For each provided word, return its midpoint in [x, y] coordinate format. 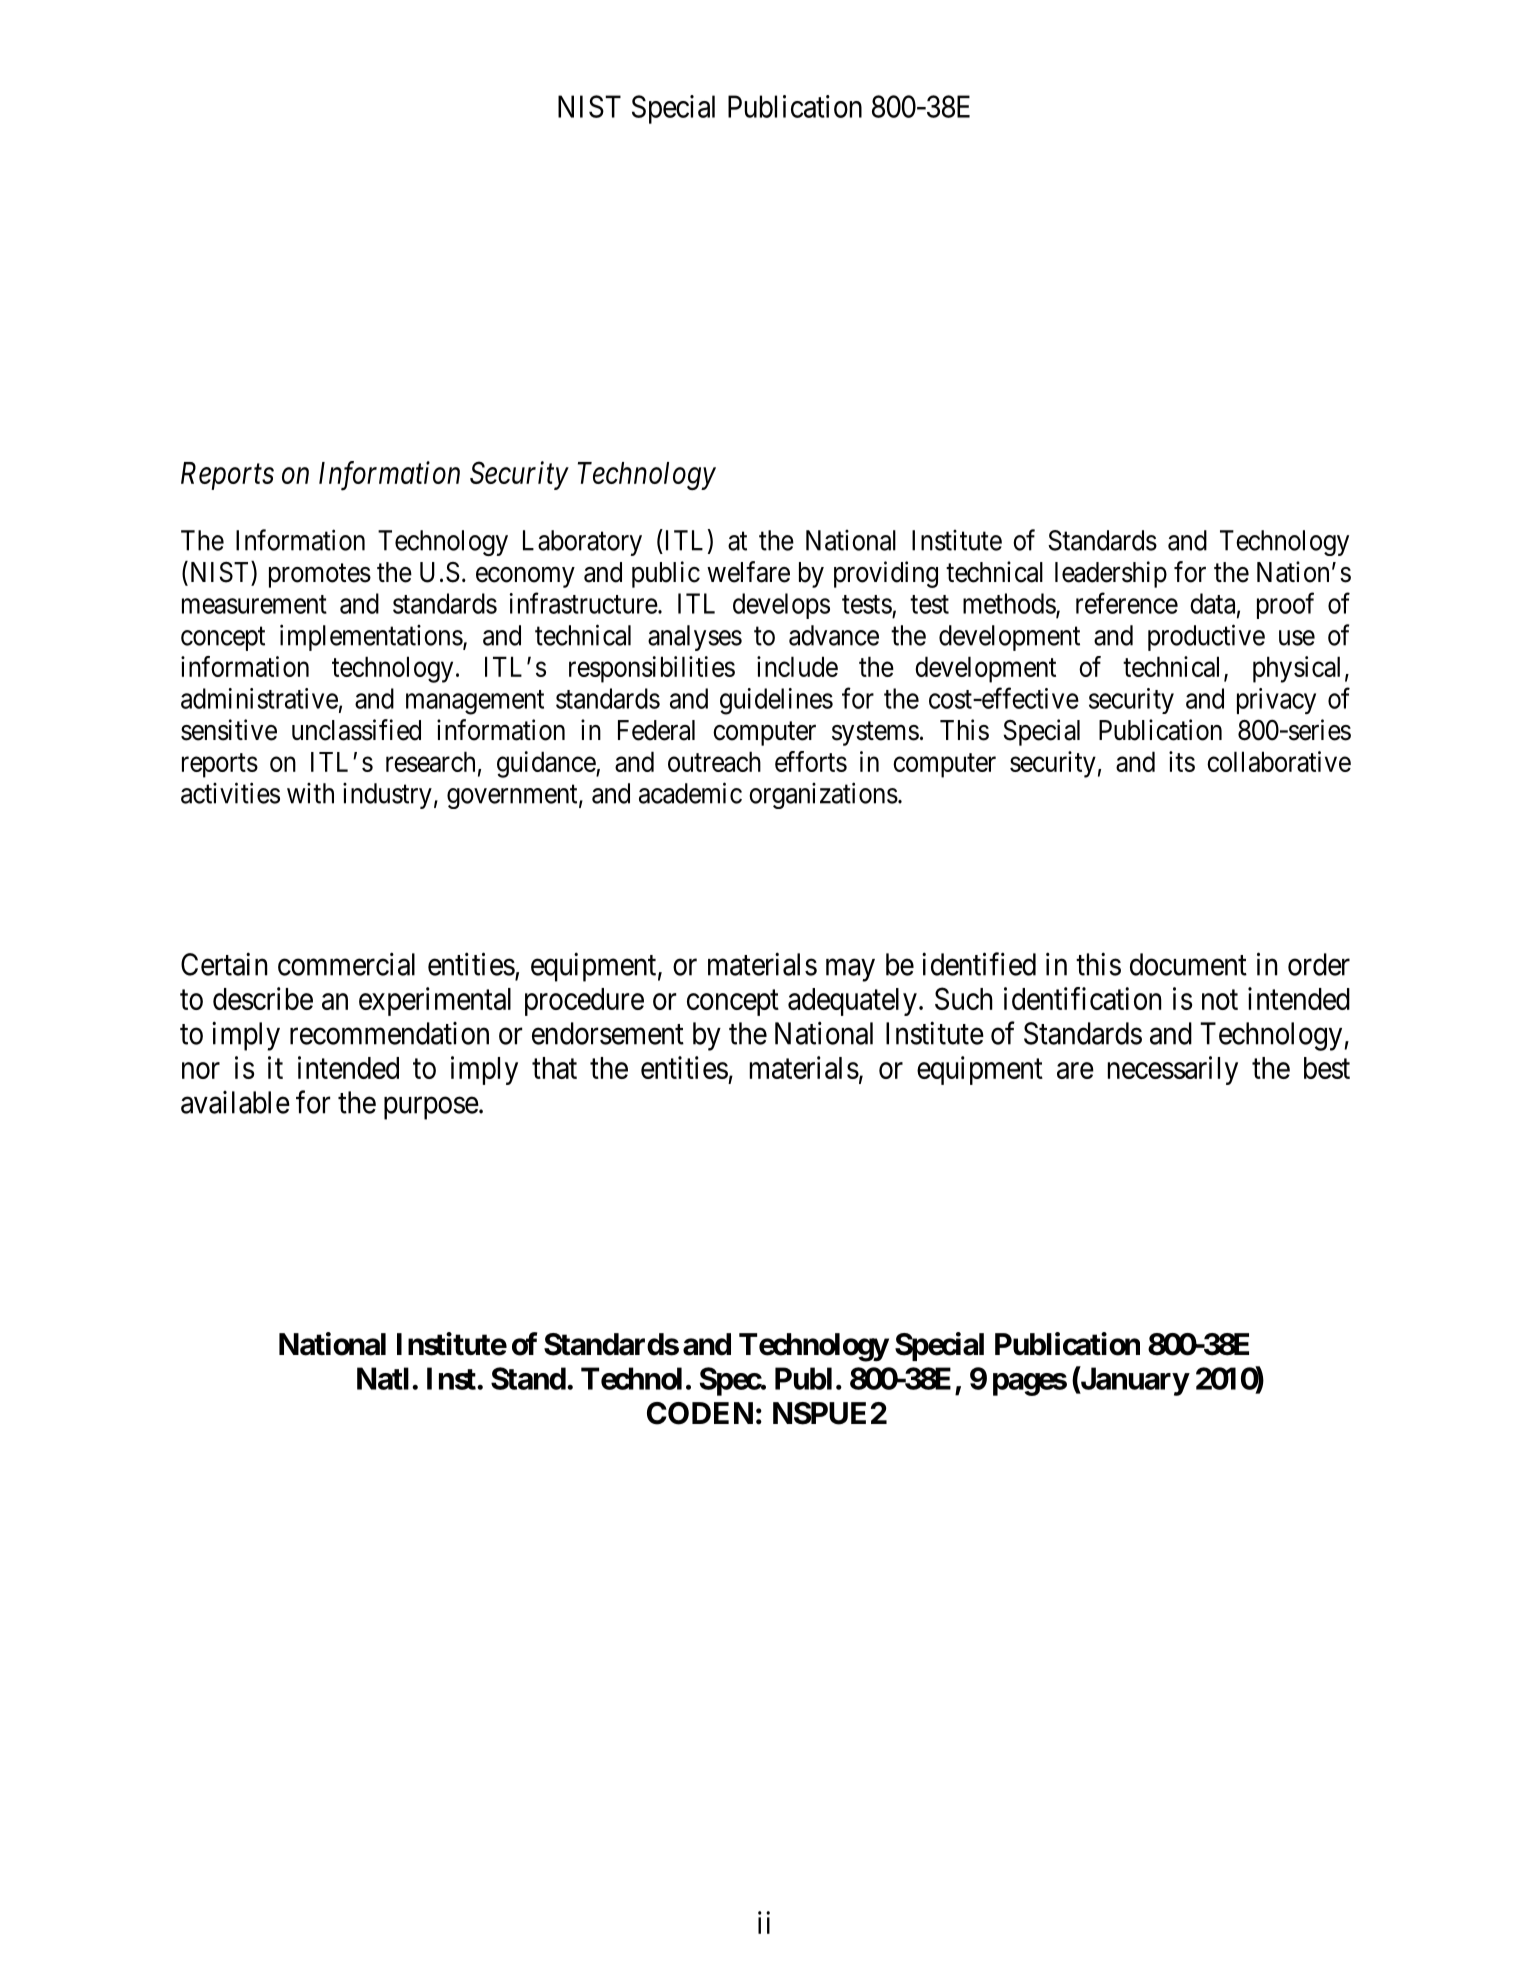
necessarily [1173, 1070]
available [235, 1102]
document [1188, 964]
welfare [748, 572]
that [554, 1068]
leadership [1111, 574]
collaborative [1279, 761]
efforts [811, 761]
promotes [320, 576]
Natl [383, 1378]
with [310, 793]
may [850, 970]
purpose [431, 1108]
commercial [346, 964]
